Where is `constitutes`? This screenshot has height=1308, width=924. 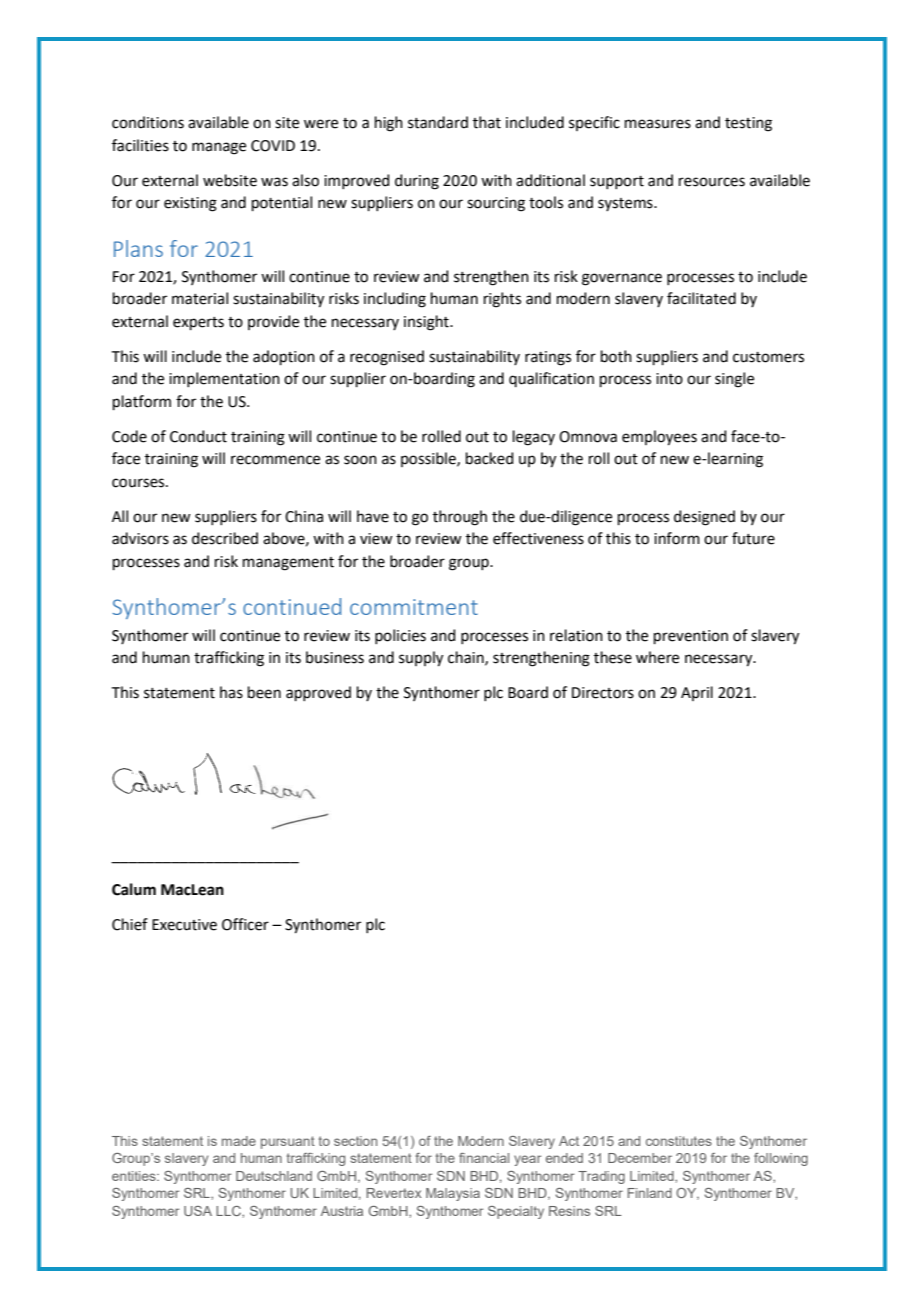
constitutes is located at coordinates (679, 1141).
